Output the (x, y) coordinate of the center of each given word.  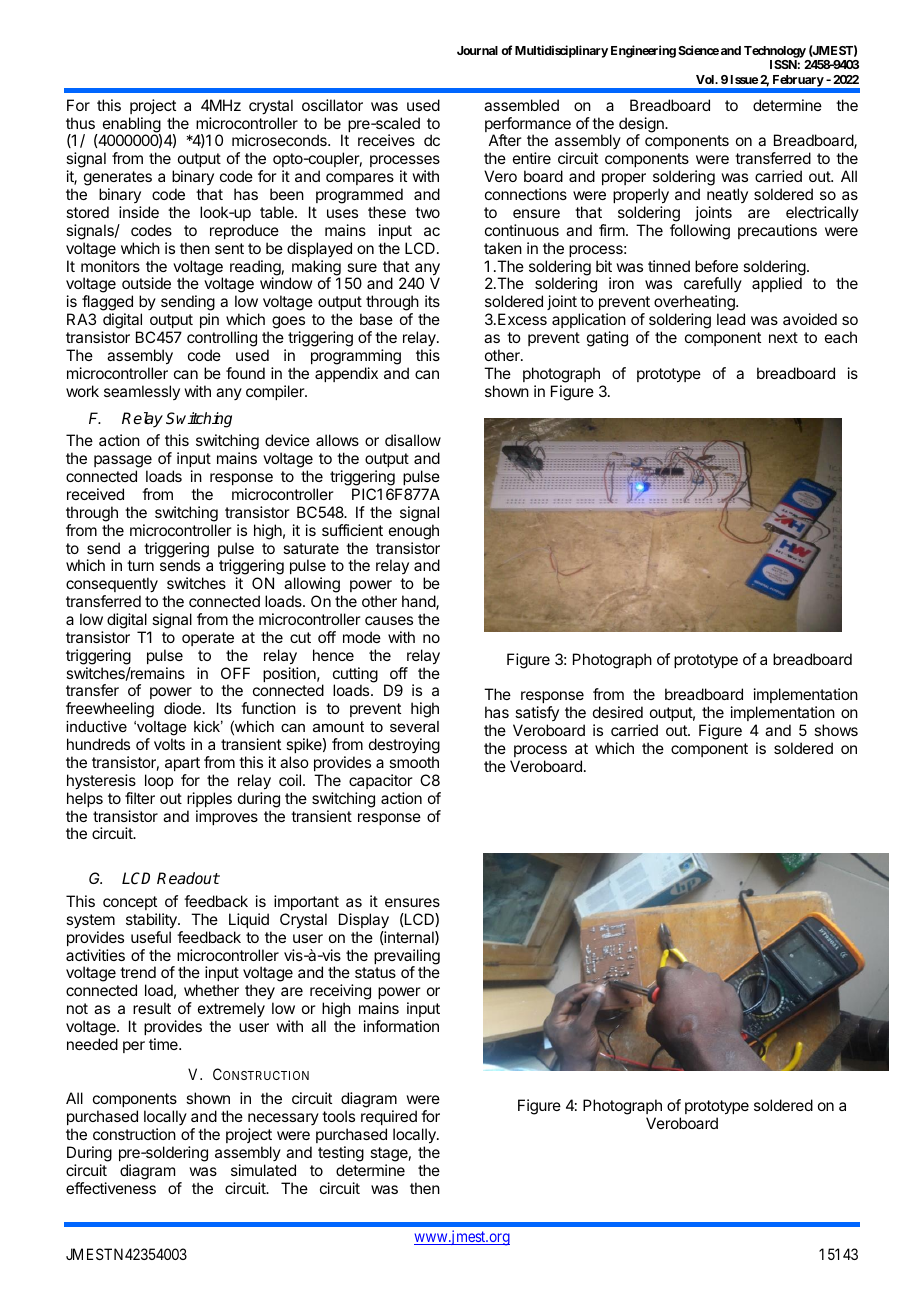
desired (618, 712)
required (389, 1117)
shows (836, 730)
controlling (222, 339)
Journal (477, 50)
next (783, 337)
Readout (188, 878)
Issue (744, 79)
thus (80, 123)
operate (208, 639)
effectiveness (111, 1188)
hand (419, 602)
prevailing (407, 958)
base (376, 319)
